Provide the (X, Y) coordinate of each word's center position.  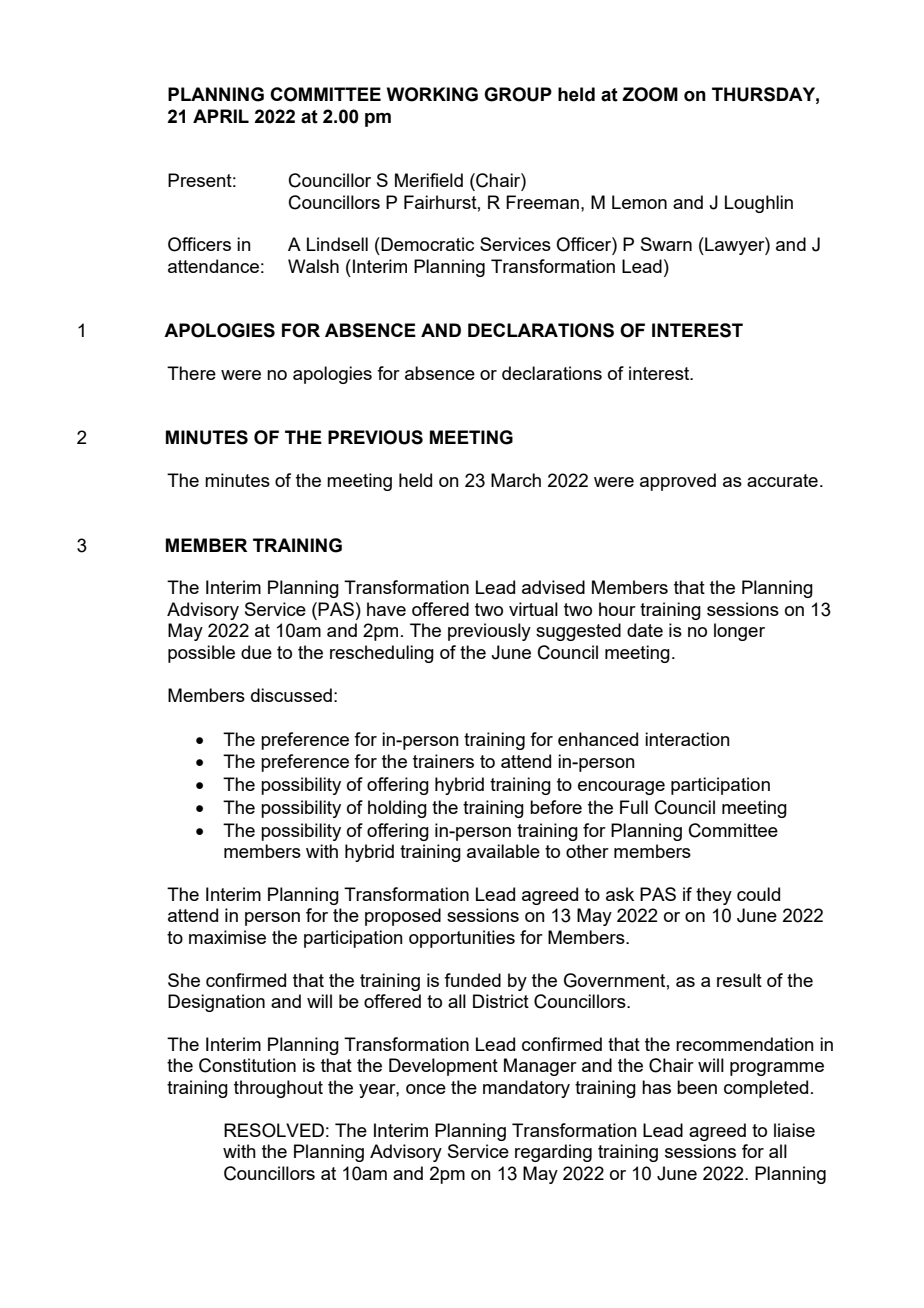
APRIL (221, 116)
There (191, 373)
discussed (291, 695)
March (516, 480)
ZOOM (650, 94)
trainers (443, 761)
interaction (687, 739)
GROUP (518, 94)
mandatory (526, 1089)
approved (678, 482)
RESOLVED (274, 1130)
